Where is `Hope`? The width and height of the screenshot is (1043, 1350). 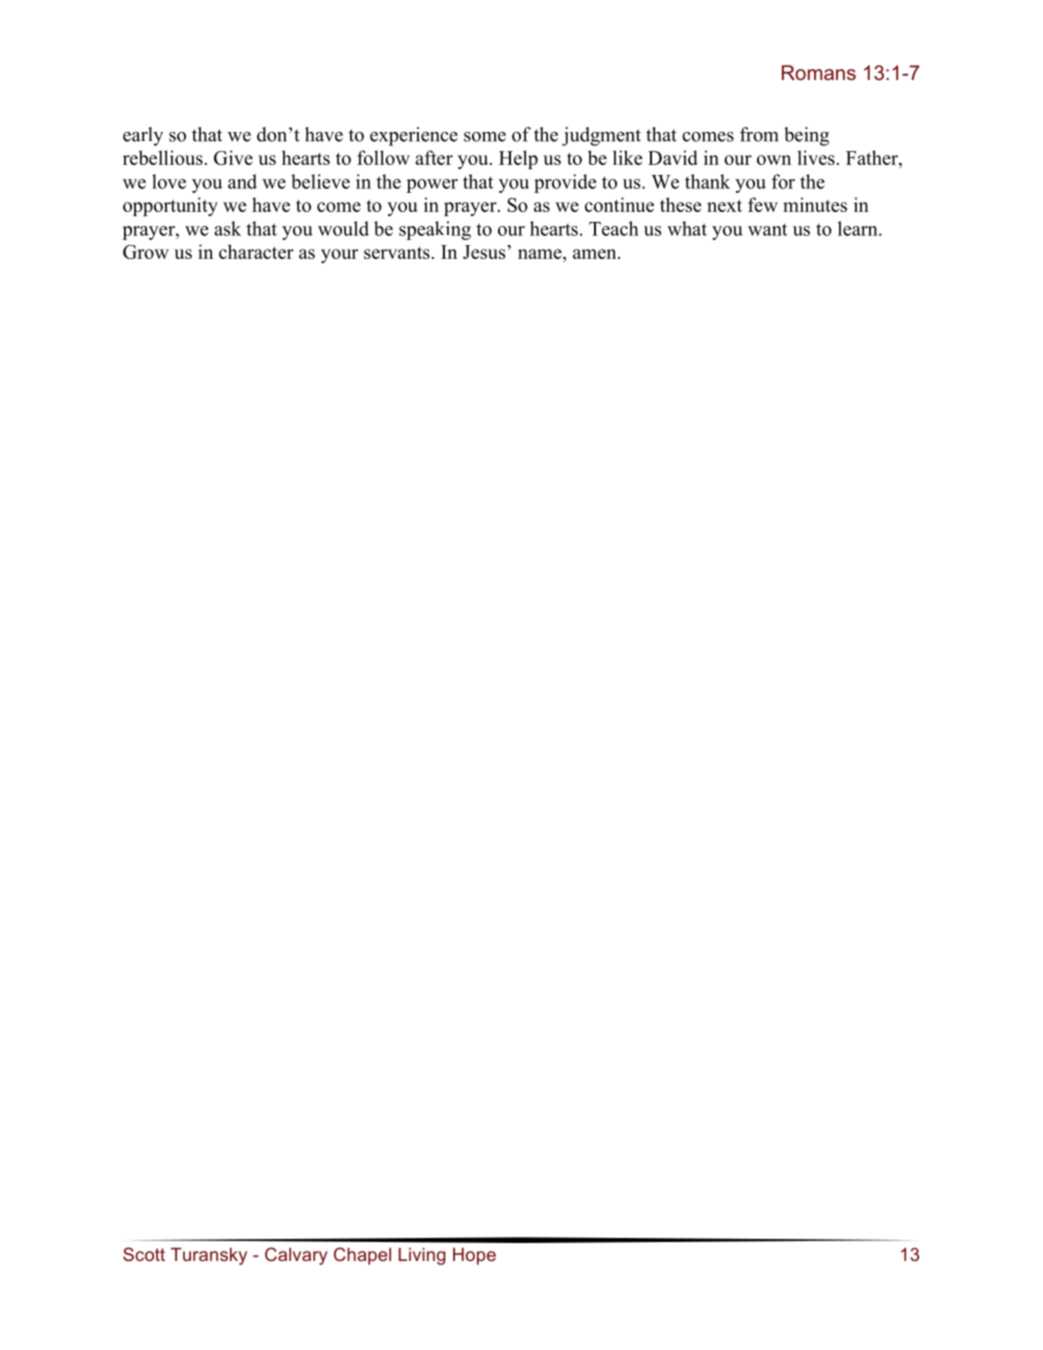
Hope is located at coordinates (474, 1256).
